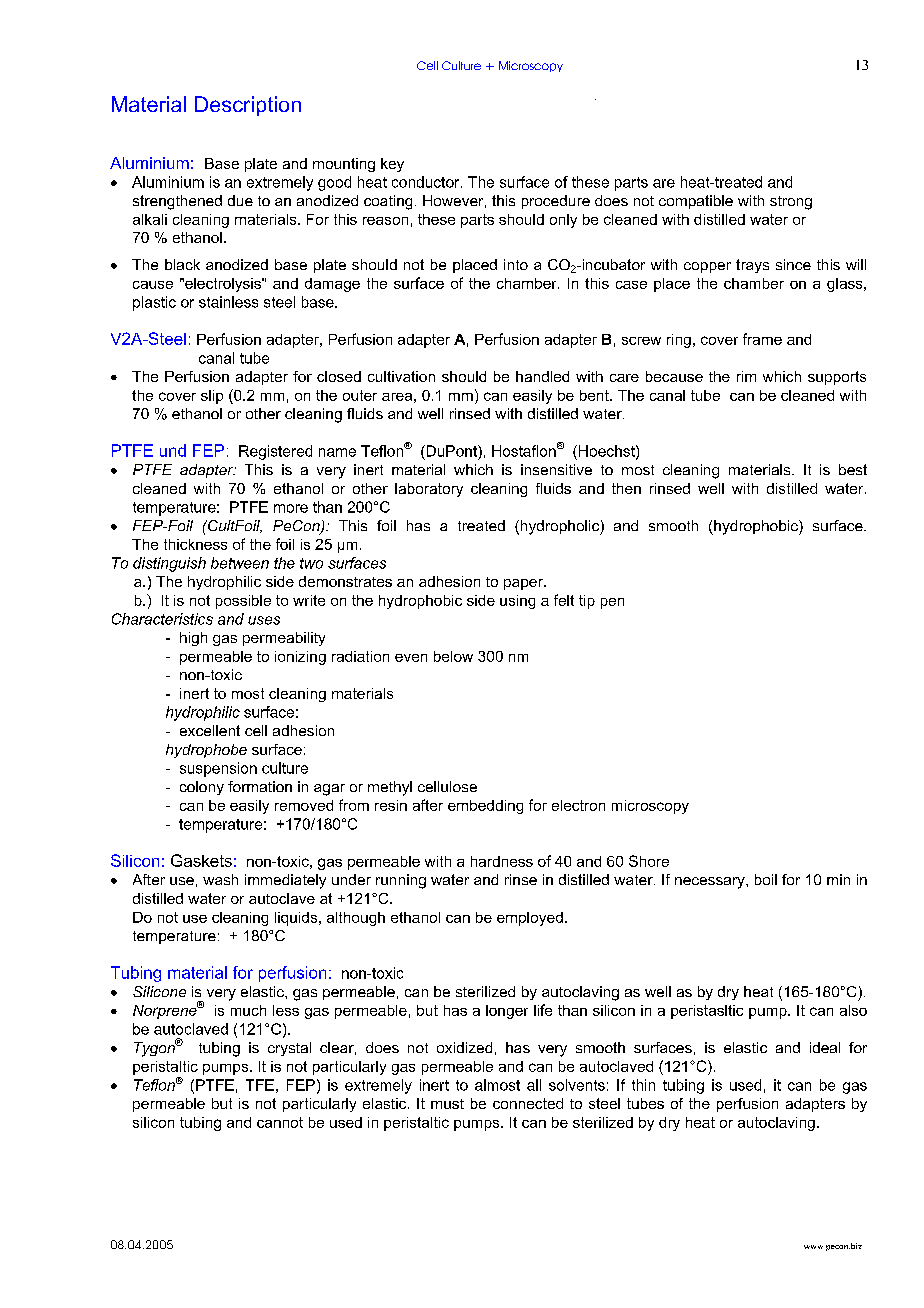 Image resolution: width=924 pixels, height=1308 pixels. What do you see at coordinates (528, 1103) in the image?
I see `connected` at bounding box center [528, 1103].
